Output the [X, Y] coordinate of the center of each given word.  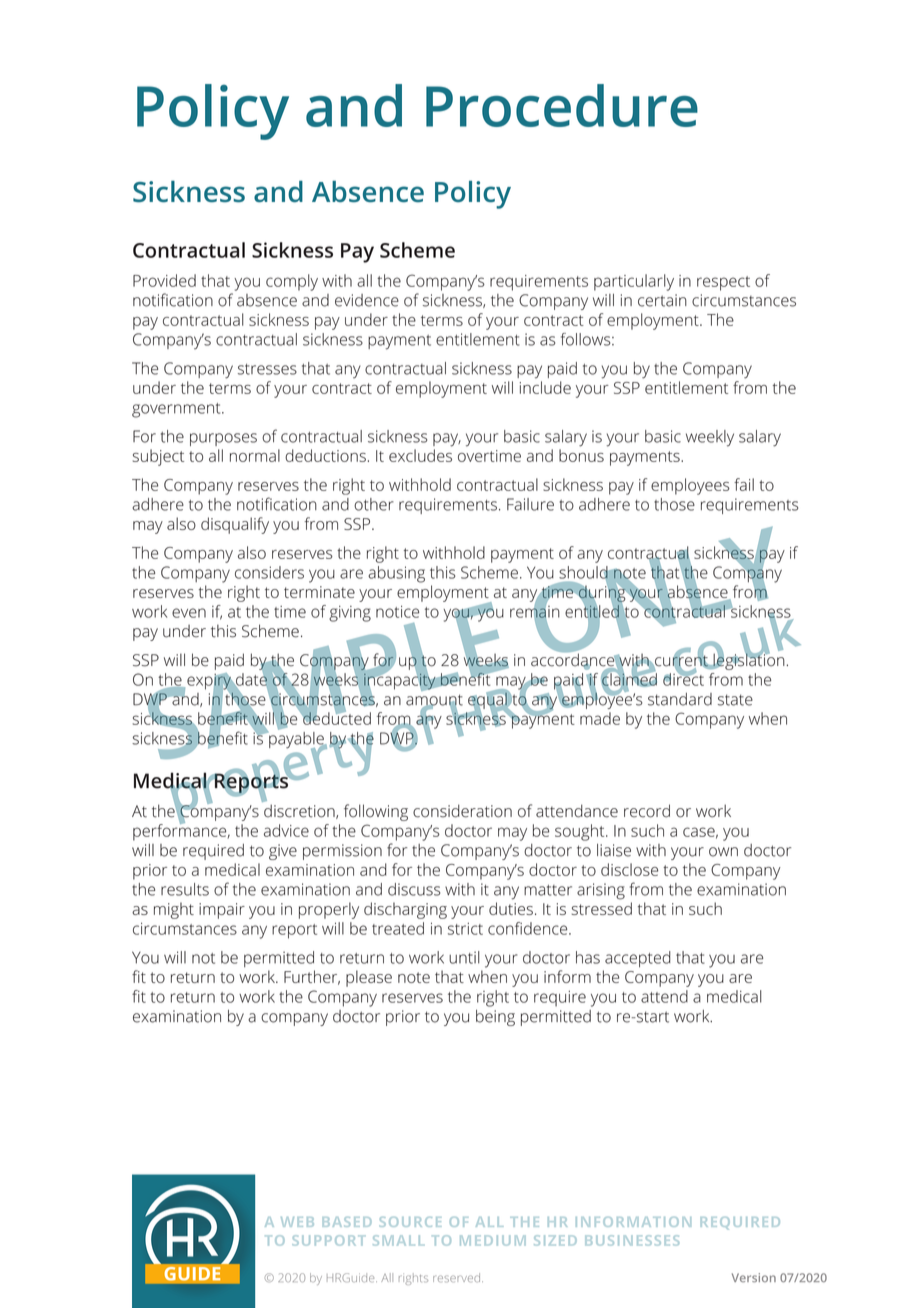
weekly [710, 438]
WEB [297, 1222]
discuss [414, 889]
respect [723, 283]
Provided [164, 280]
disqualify [235, 525]
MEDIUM [493, 1240]
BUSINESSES [632, 1240]
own [723, 852]
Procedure [562, 105]
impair [222, 911]
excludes [420, 455]
